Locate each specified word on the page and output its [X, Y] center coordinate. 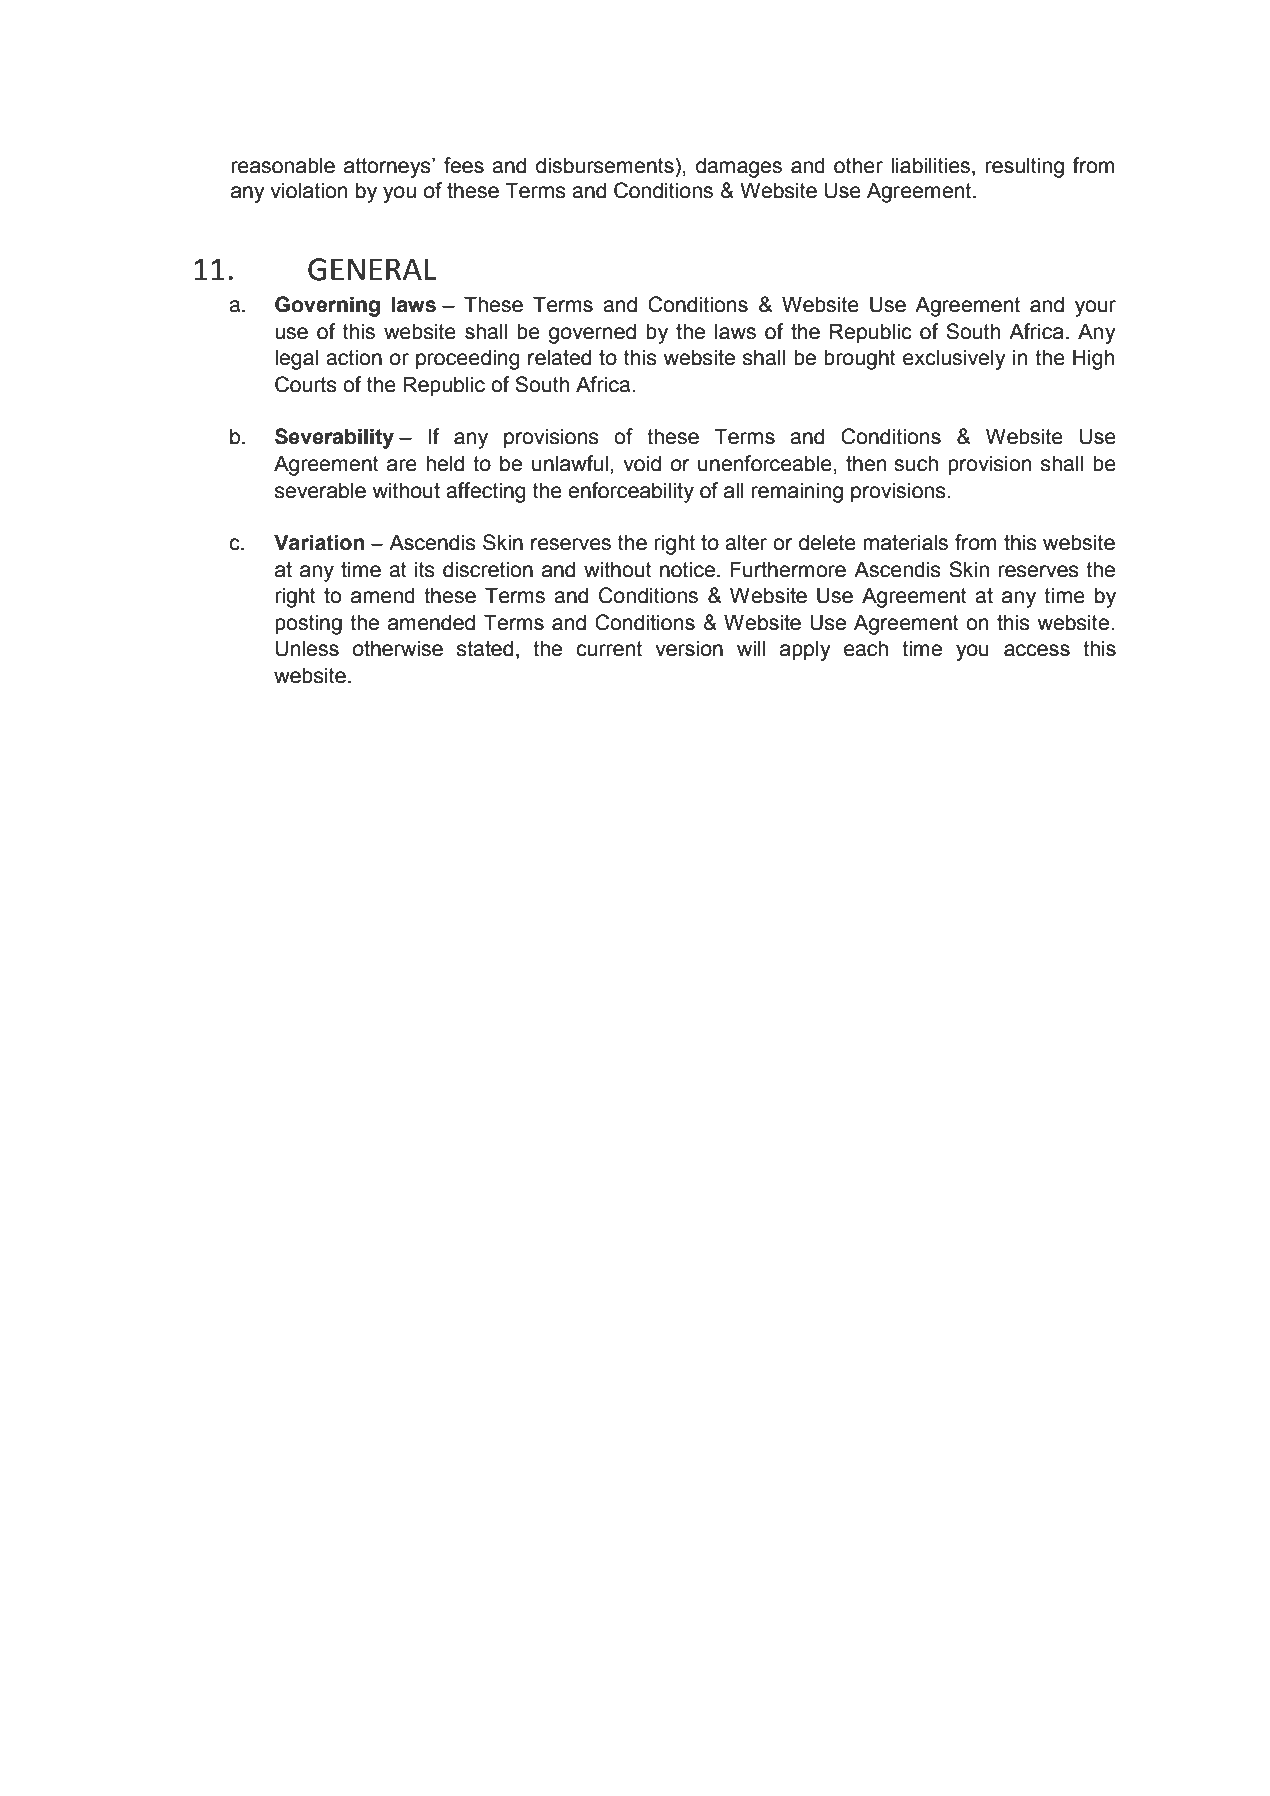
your [1095, 308]
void [642, 463]
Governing [327, 306]
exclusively [954, 359]
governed [592, 333]
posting [308, 624]
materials [905, 542]
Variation [319, 542]
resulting [1025, 167]
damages [739, 167]
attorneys [388, 168]
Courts [306, 384]
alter [746, 542]
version [689, 648]
